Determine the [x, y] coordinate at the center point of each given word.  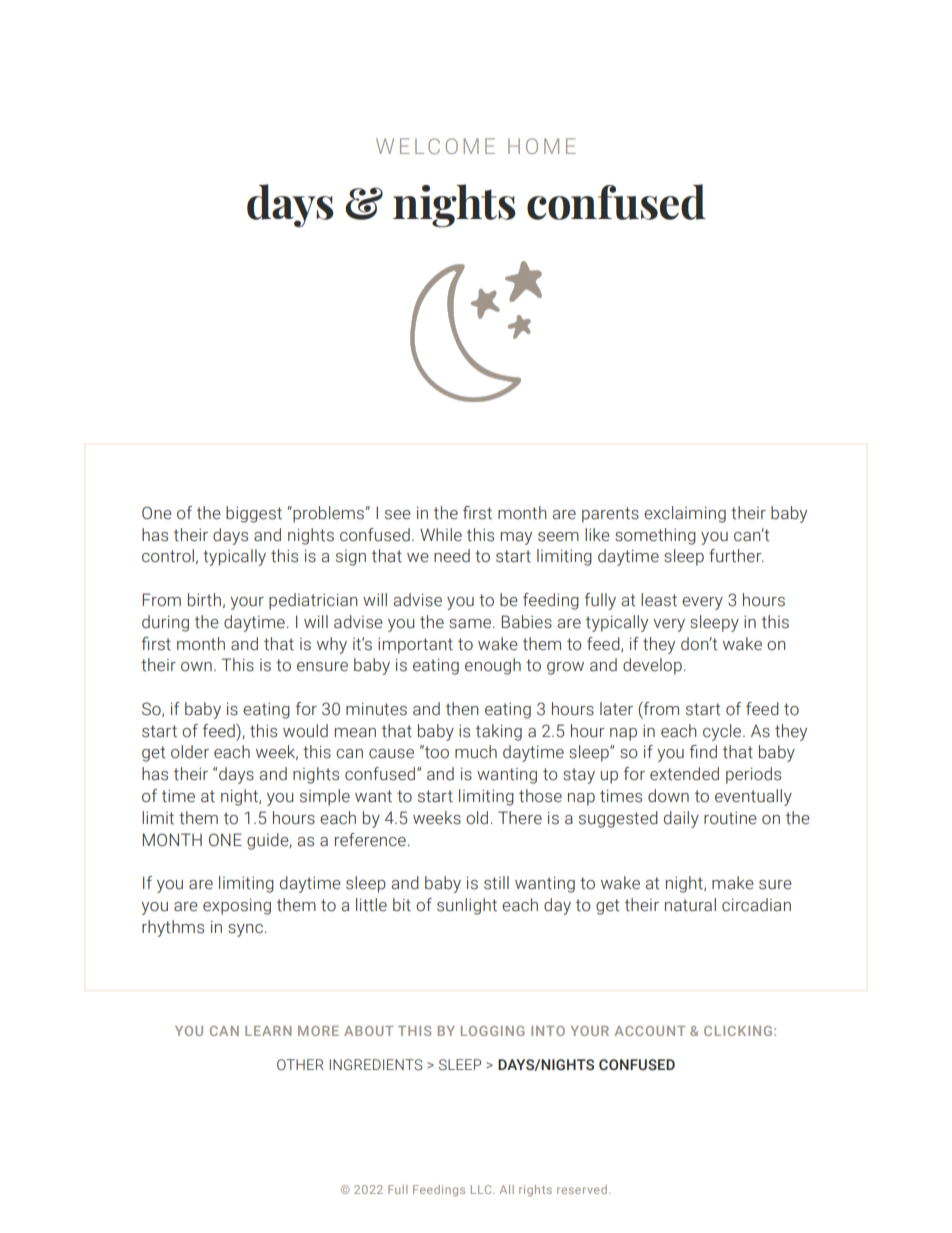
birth [204, 600]
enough [493, 666]
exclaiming [685, 514]
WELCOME [435, 146]
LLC [482, 1189]
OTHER [300, 1064]
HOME [542, 146]
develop [652, 666]
